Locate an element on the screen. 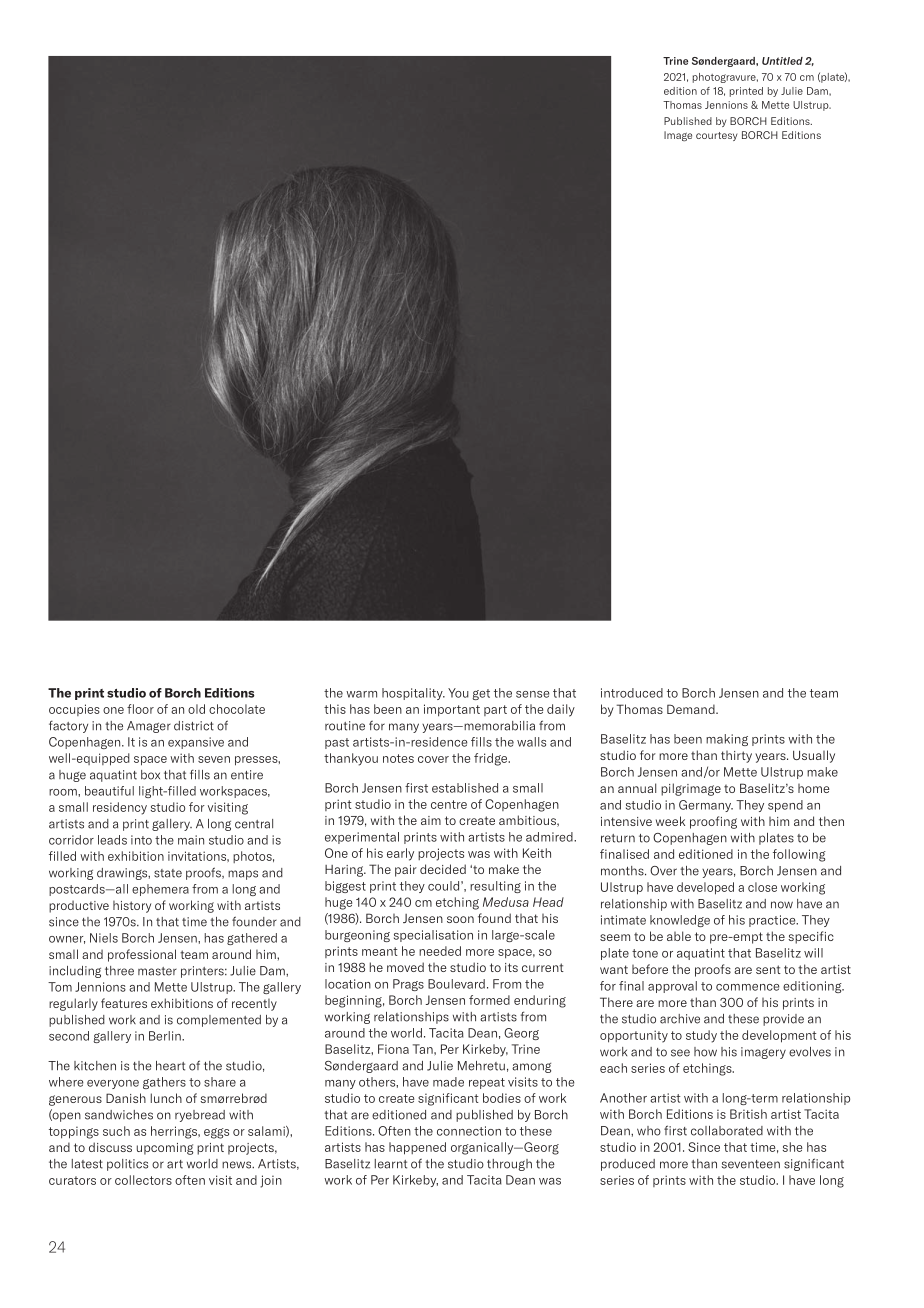  happened is located at coordinates (417, 1148).
